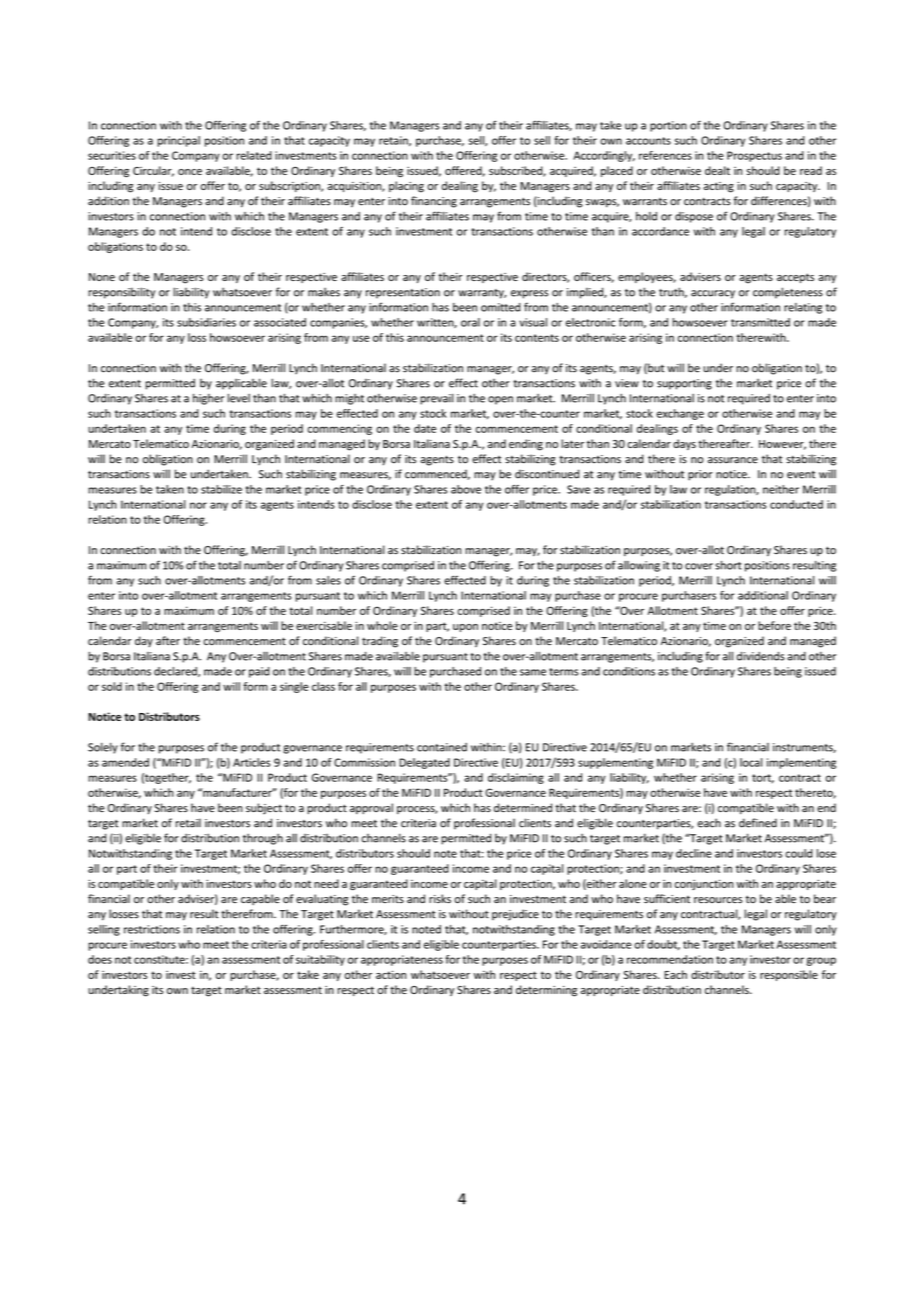 The width and height of the page is (924, 1308). What do you see at coordinates (728, 565) in the page?
I see `short` at bounding box center [728, 565].
